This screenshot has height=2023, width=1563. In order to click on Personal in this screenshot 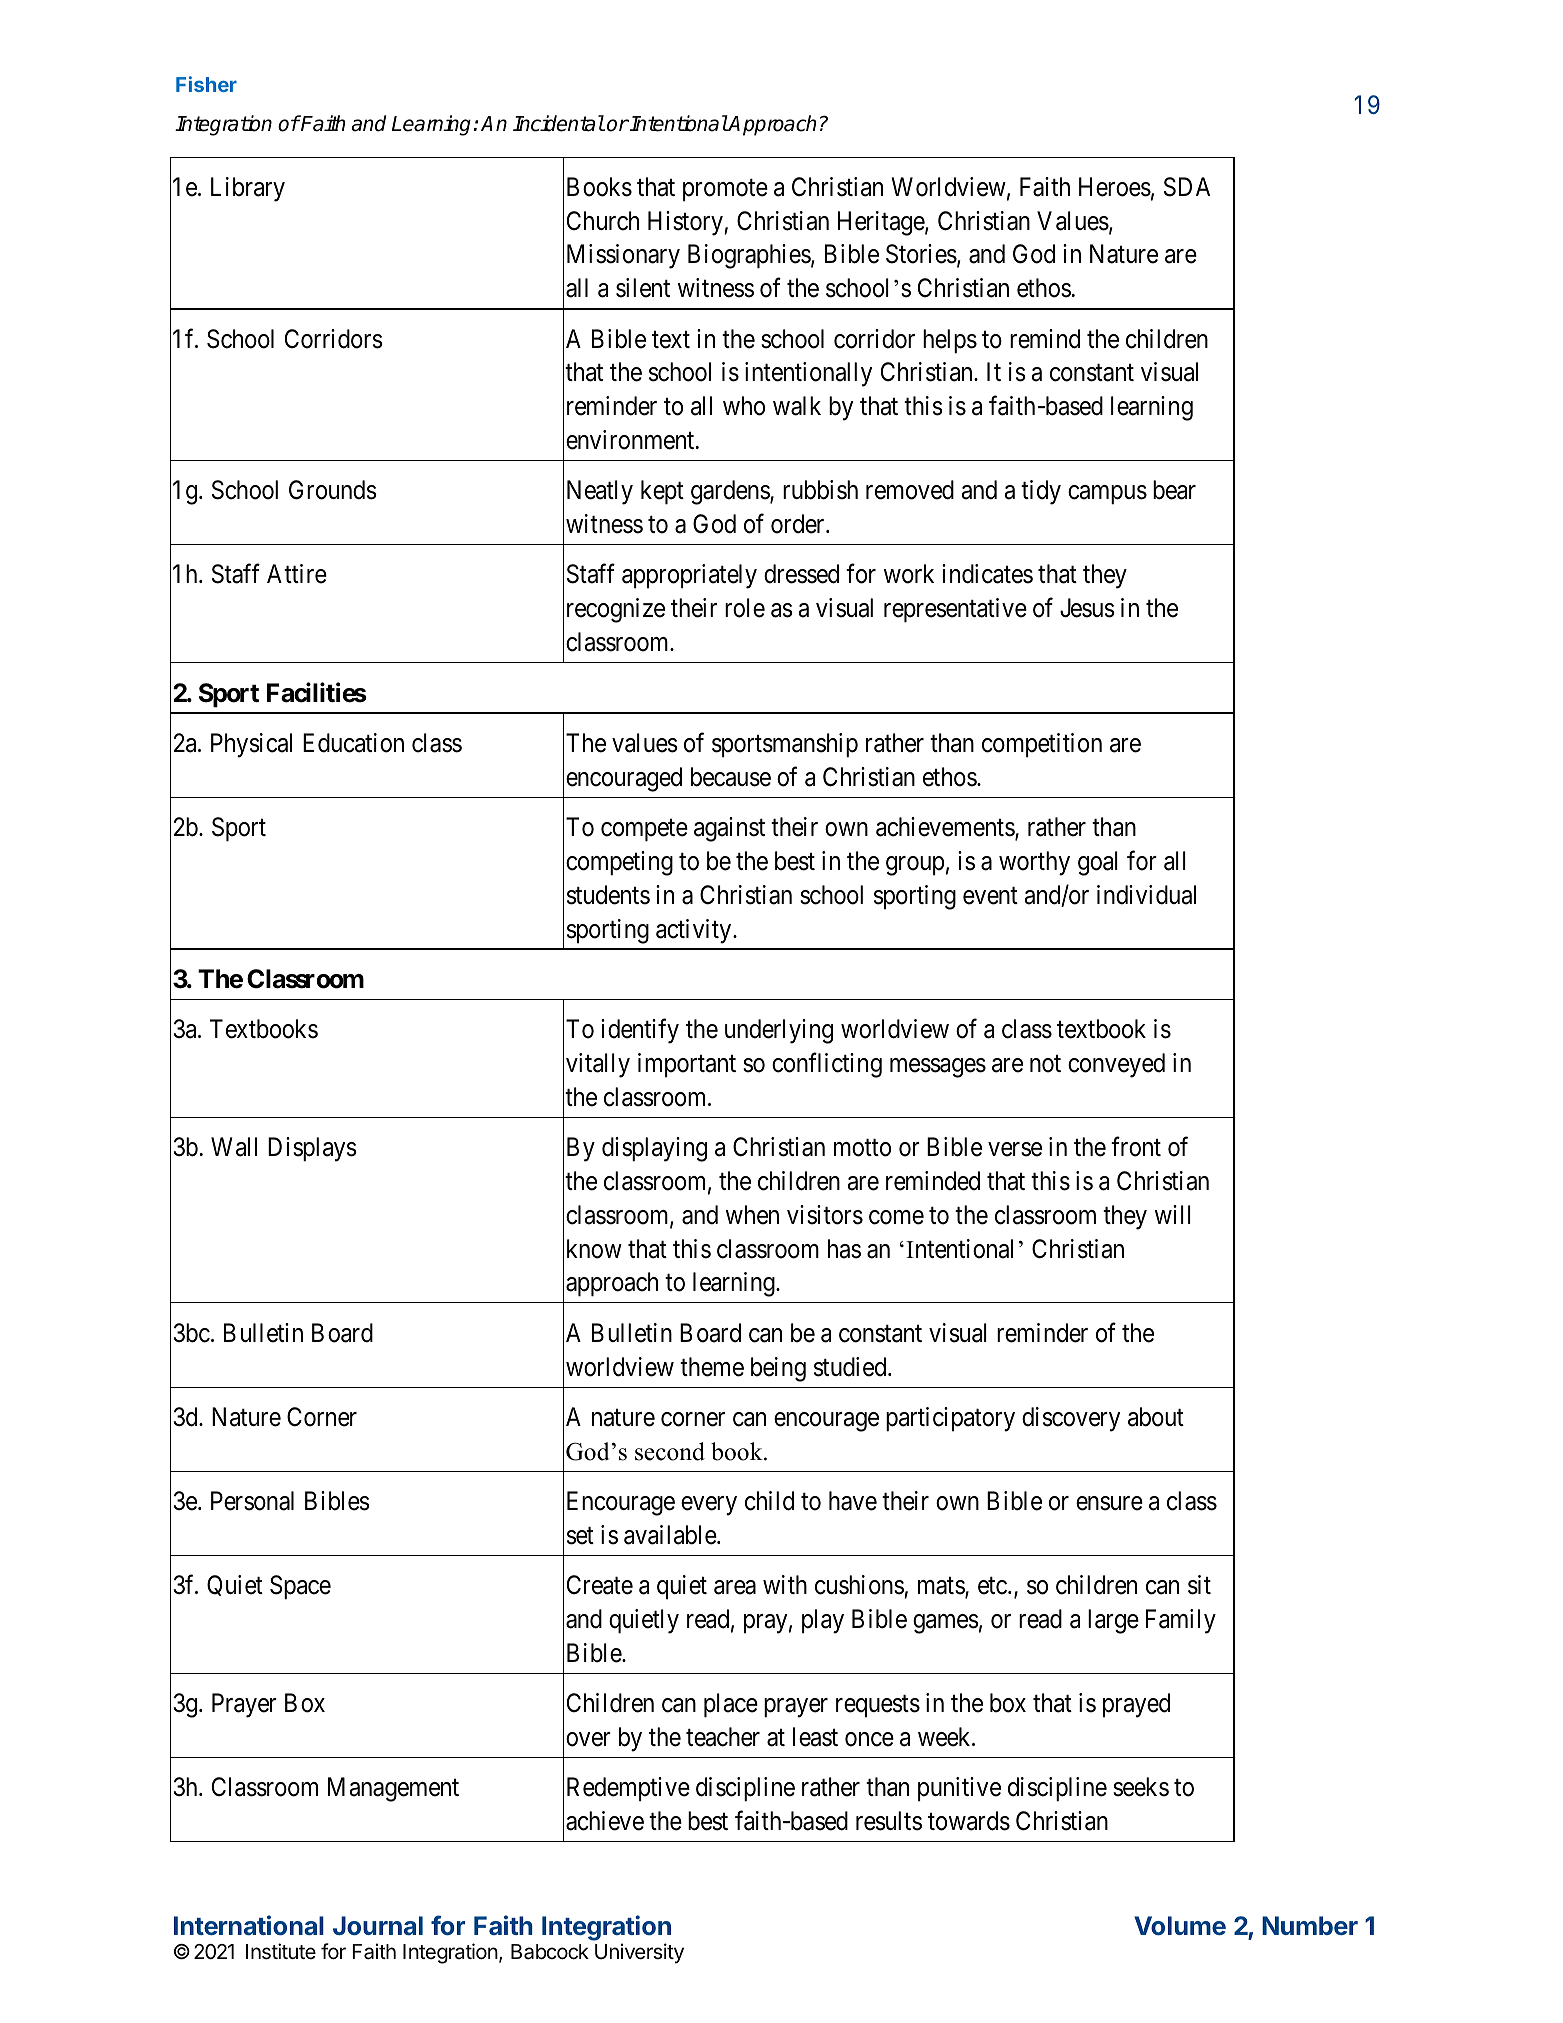, I will do `click(252, 1501)`.
